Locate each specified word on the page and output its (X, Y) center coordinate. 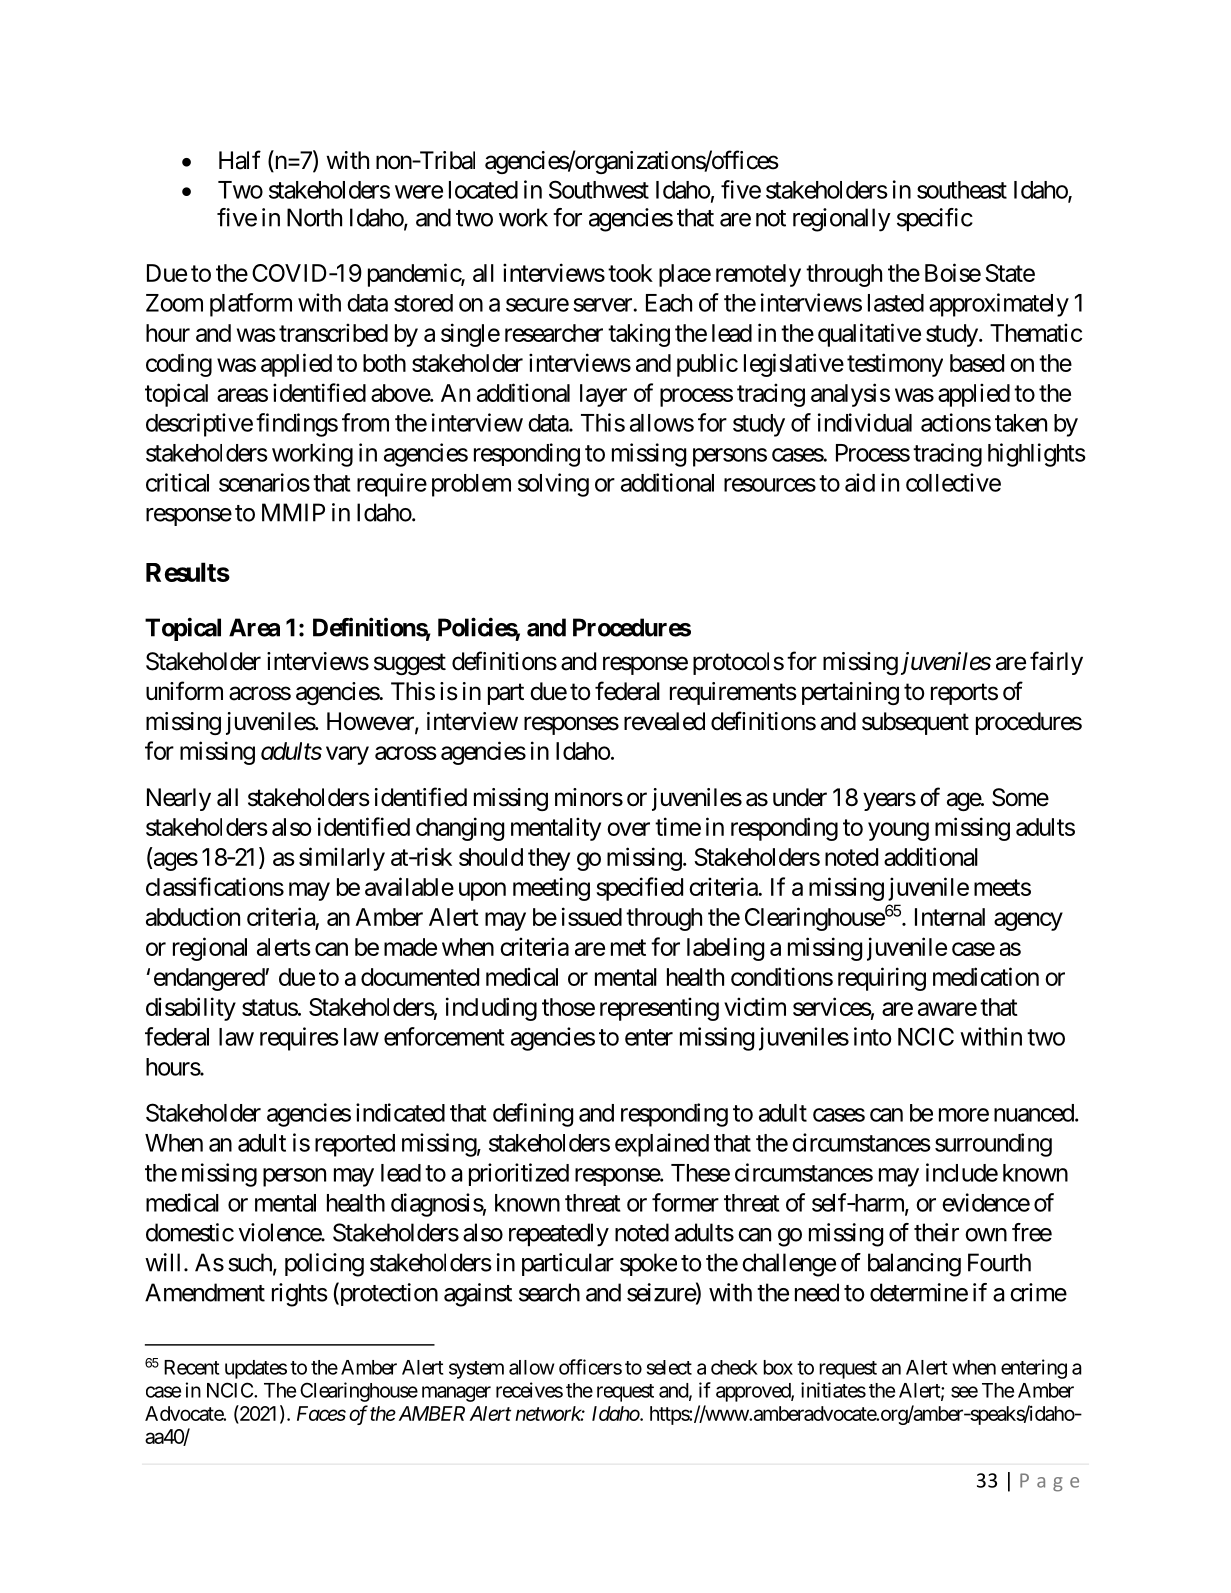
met (628, 947)
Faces (321, 1413)
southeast (962, 190)
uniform (184, 690)
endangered (210, 979)
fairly (1056, 663)
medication (986, 976)
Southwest (599, 189)
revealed (664, 721)
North (314, 217)
